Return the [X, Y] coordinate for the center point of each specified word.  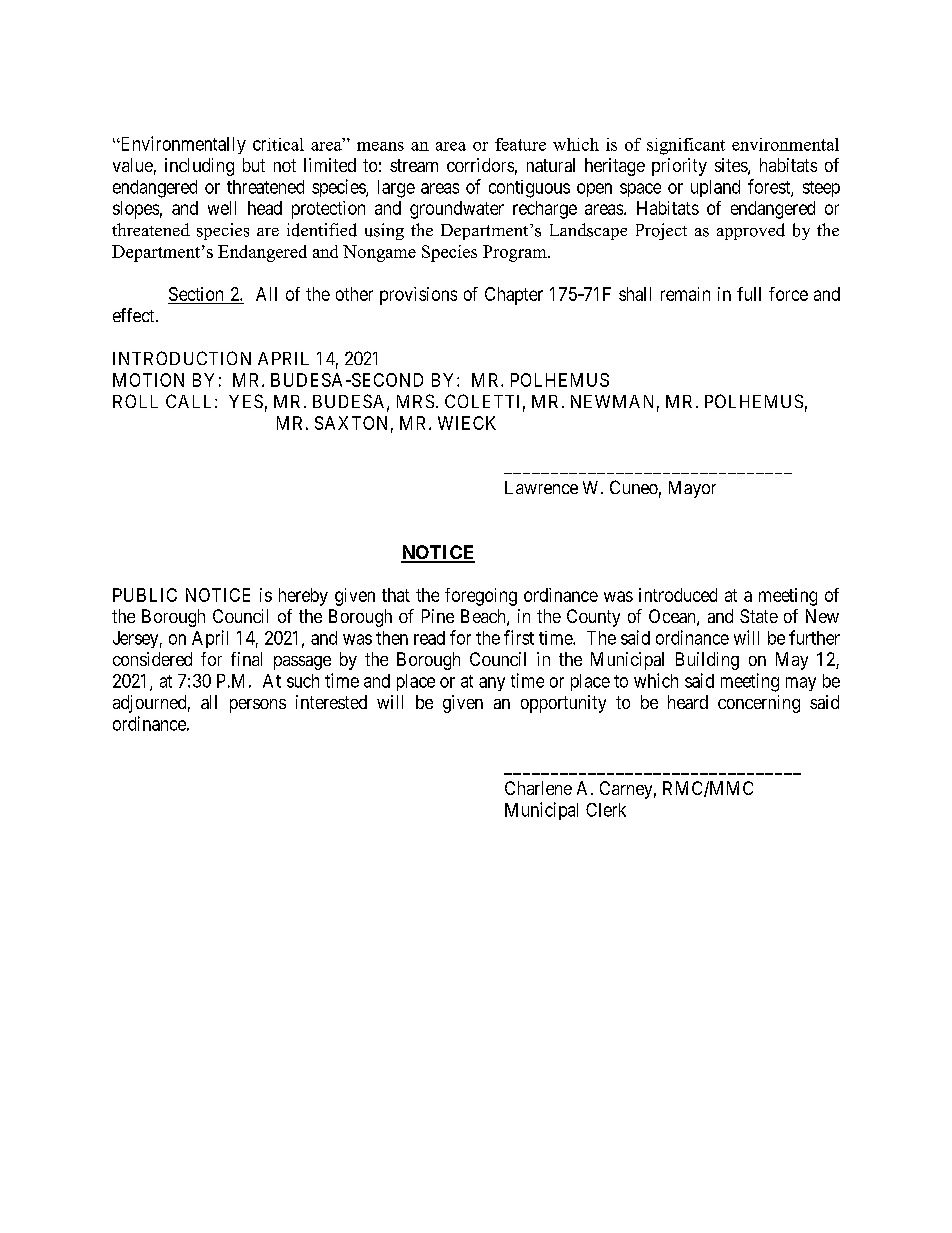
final [246, 659]
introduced [678, 595]
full [749, 294]
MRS [415, 401]
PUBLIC [145, 595]
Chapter [514, 296]
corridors [480, 165]
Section [197, 295]
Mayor [692, 489]
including [199, 167]
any [492, 684]
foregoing [481, 597]
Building [707, 661]
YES [246, 401]
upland [715, 188]
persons [258, 706]
